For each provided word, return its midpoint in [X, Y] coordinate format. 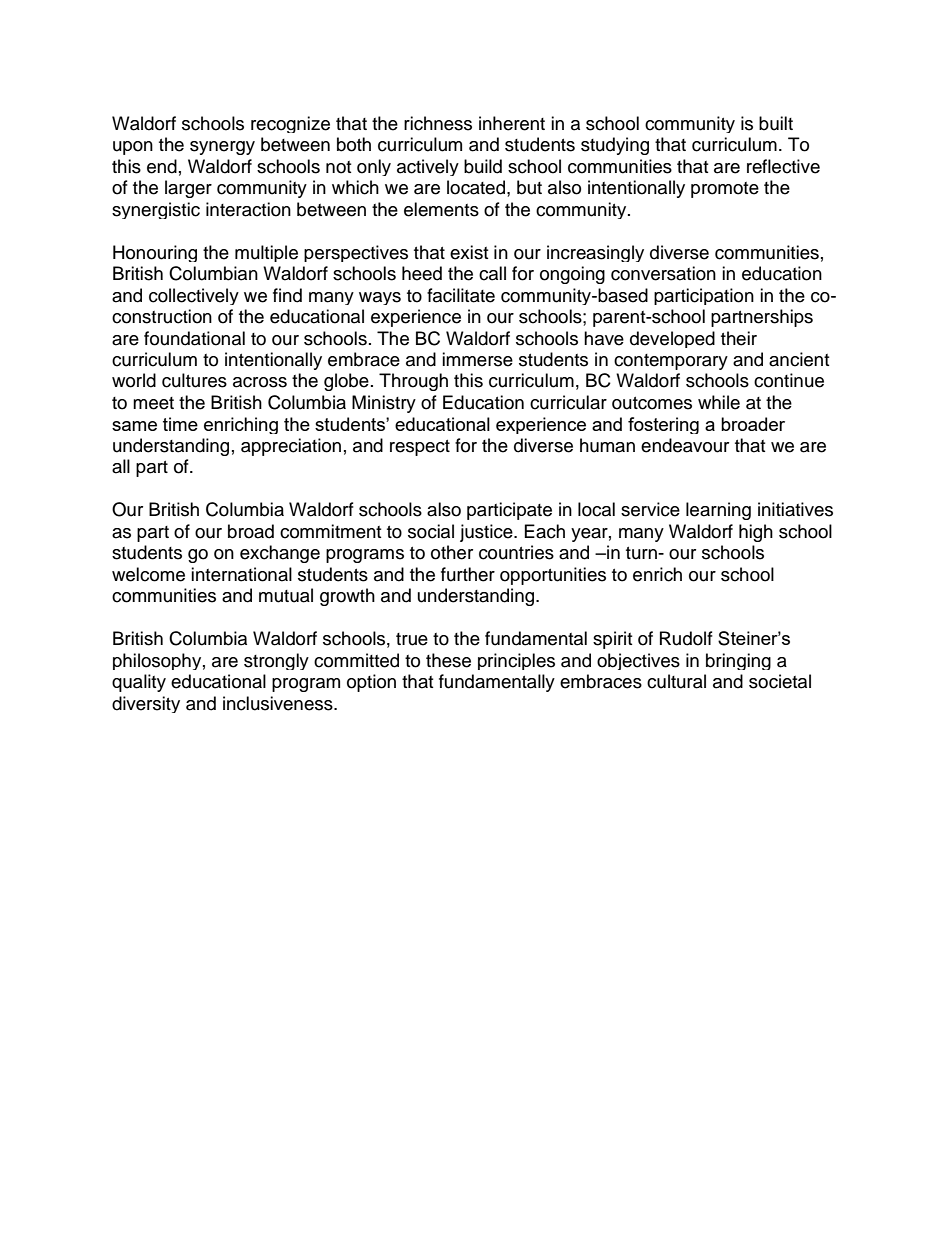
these [448, 660]
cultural [676, 681]
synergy [222, 148]
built [776, 123]
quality [139, 683]
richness [438, 123]
